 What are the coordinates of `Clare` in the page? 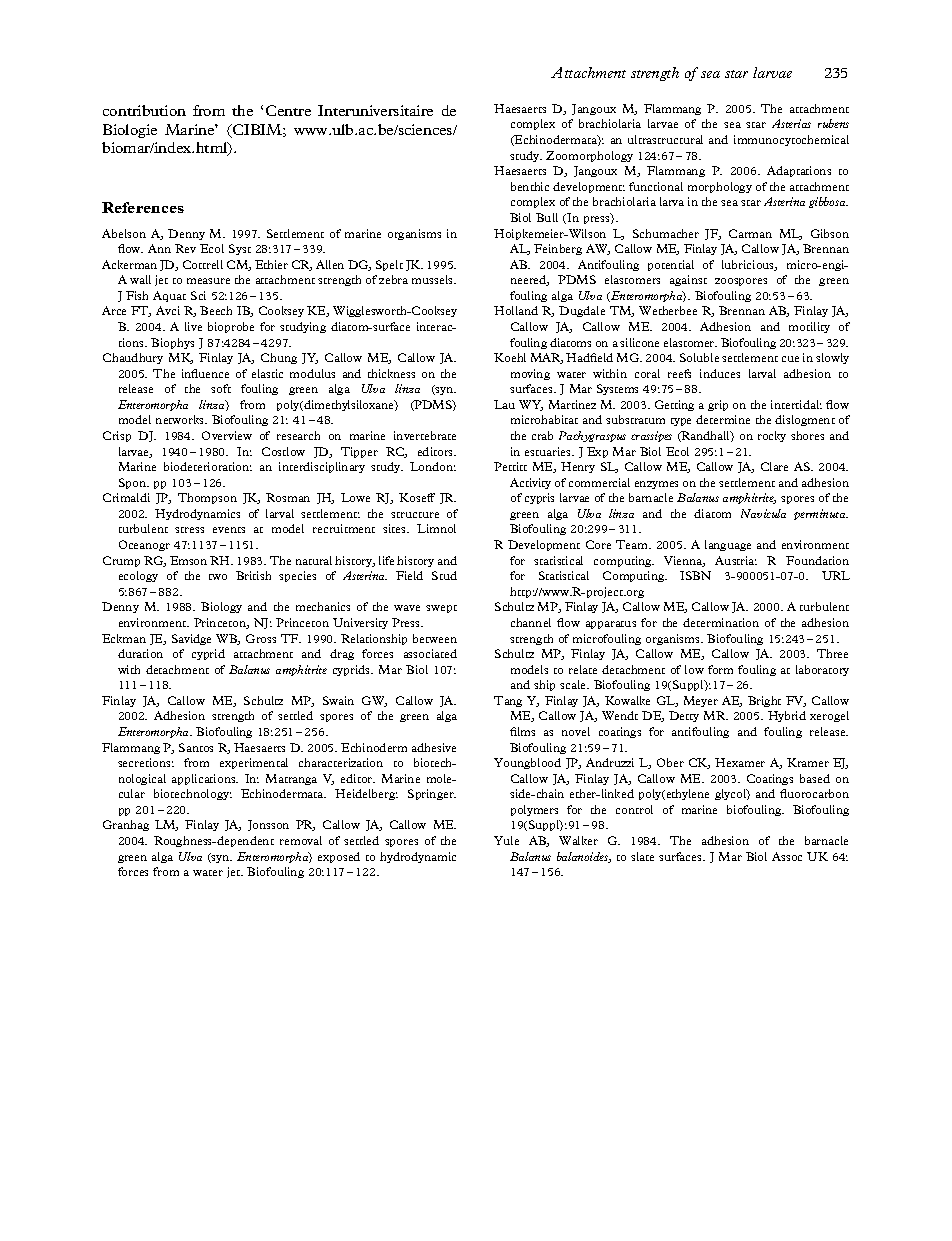 It's located at (774, 466).
